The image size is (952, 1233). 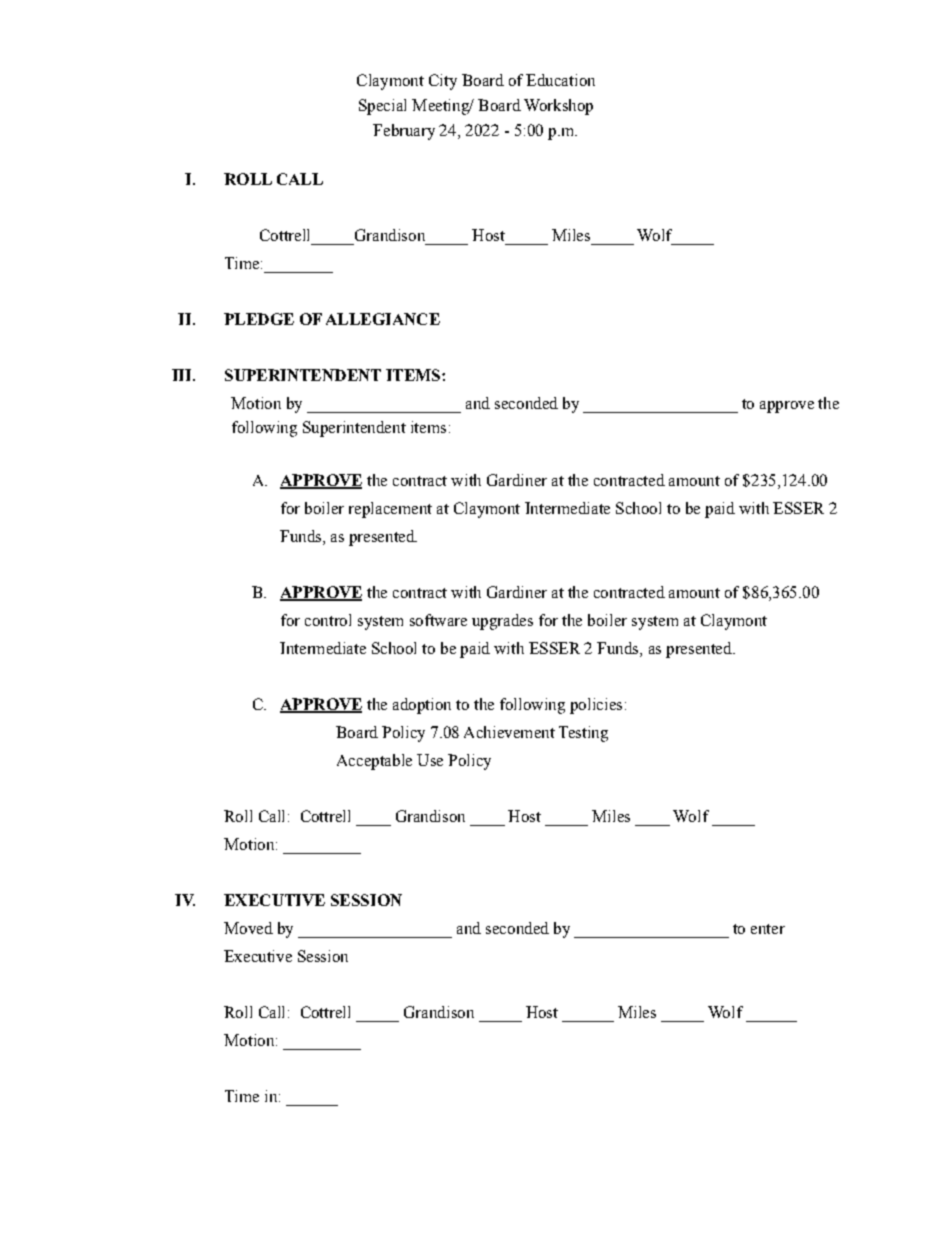 What do you see at coordinates (768, 929) in the document?
I see `enter` at bounding box center [768, 929].
